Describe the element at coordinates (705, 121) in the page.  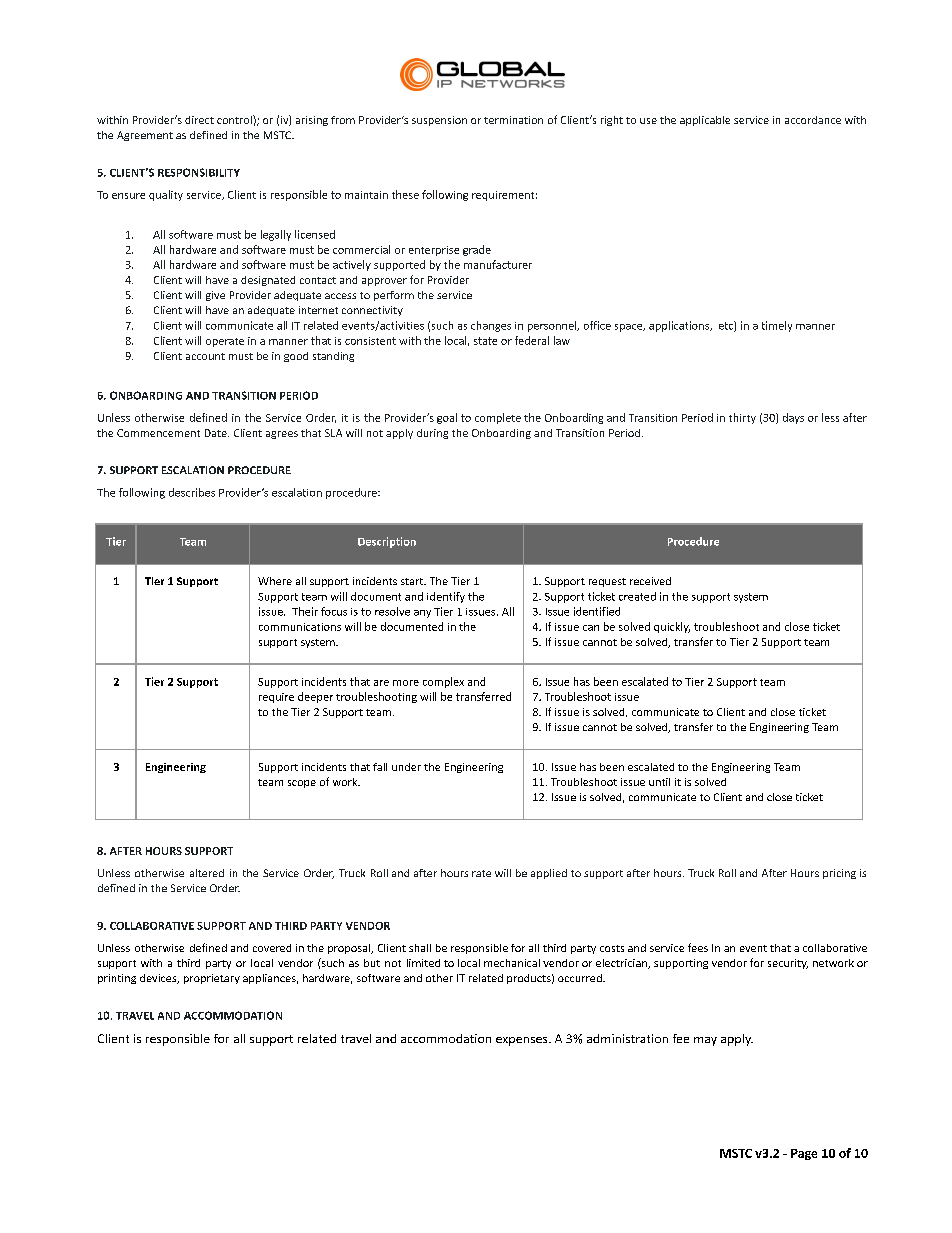
I see `applicable` at that location.
